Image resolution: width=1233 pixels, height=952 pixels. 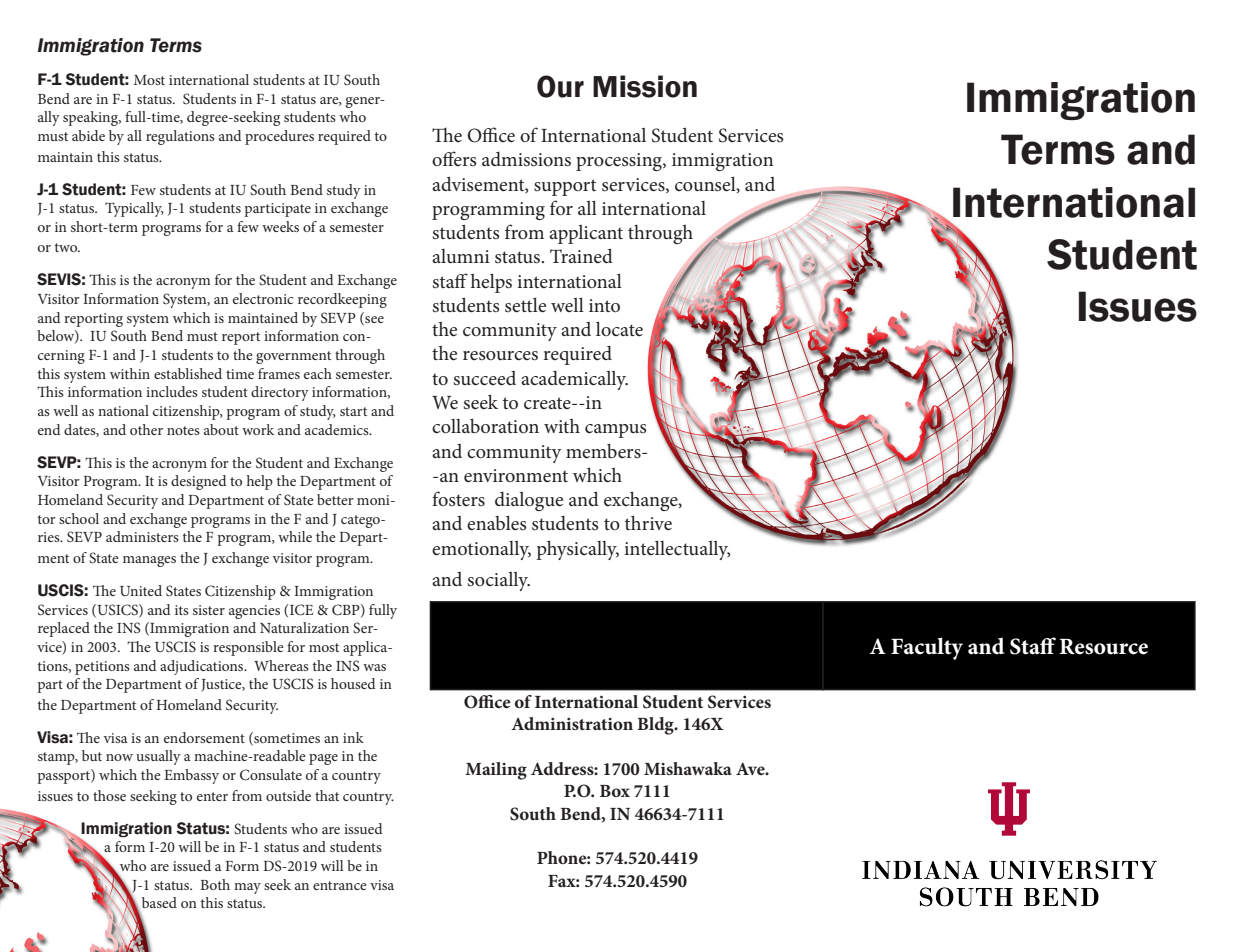 What do you see at coordinates (615, 791) in the screenshot?
I see `Box` at bounding box center [615, 791].
